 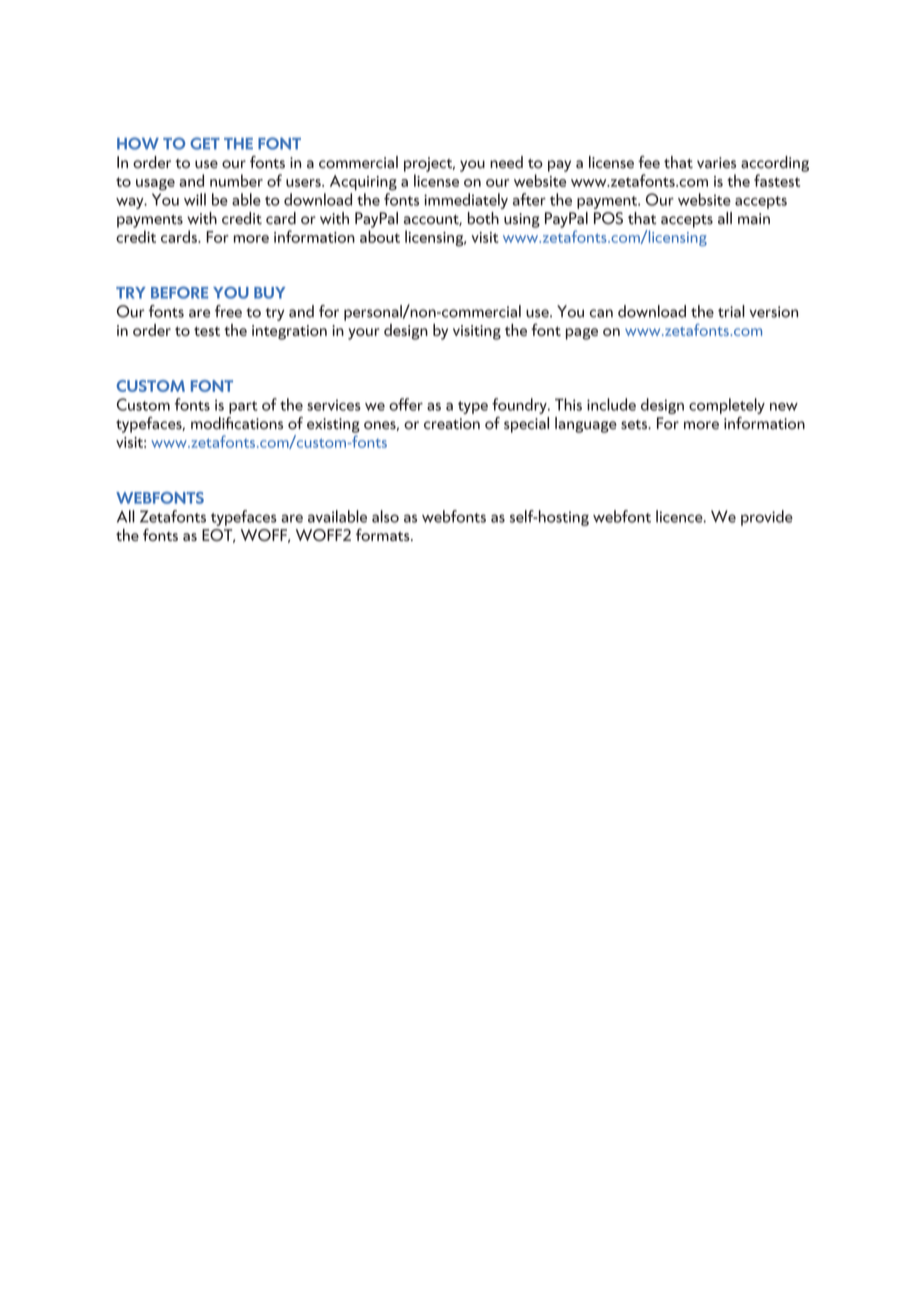 What do you see at coordinates (716, 163) in the image?
I see `varies` at bounding box center [716, 163].
